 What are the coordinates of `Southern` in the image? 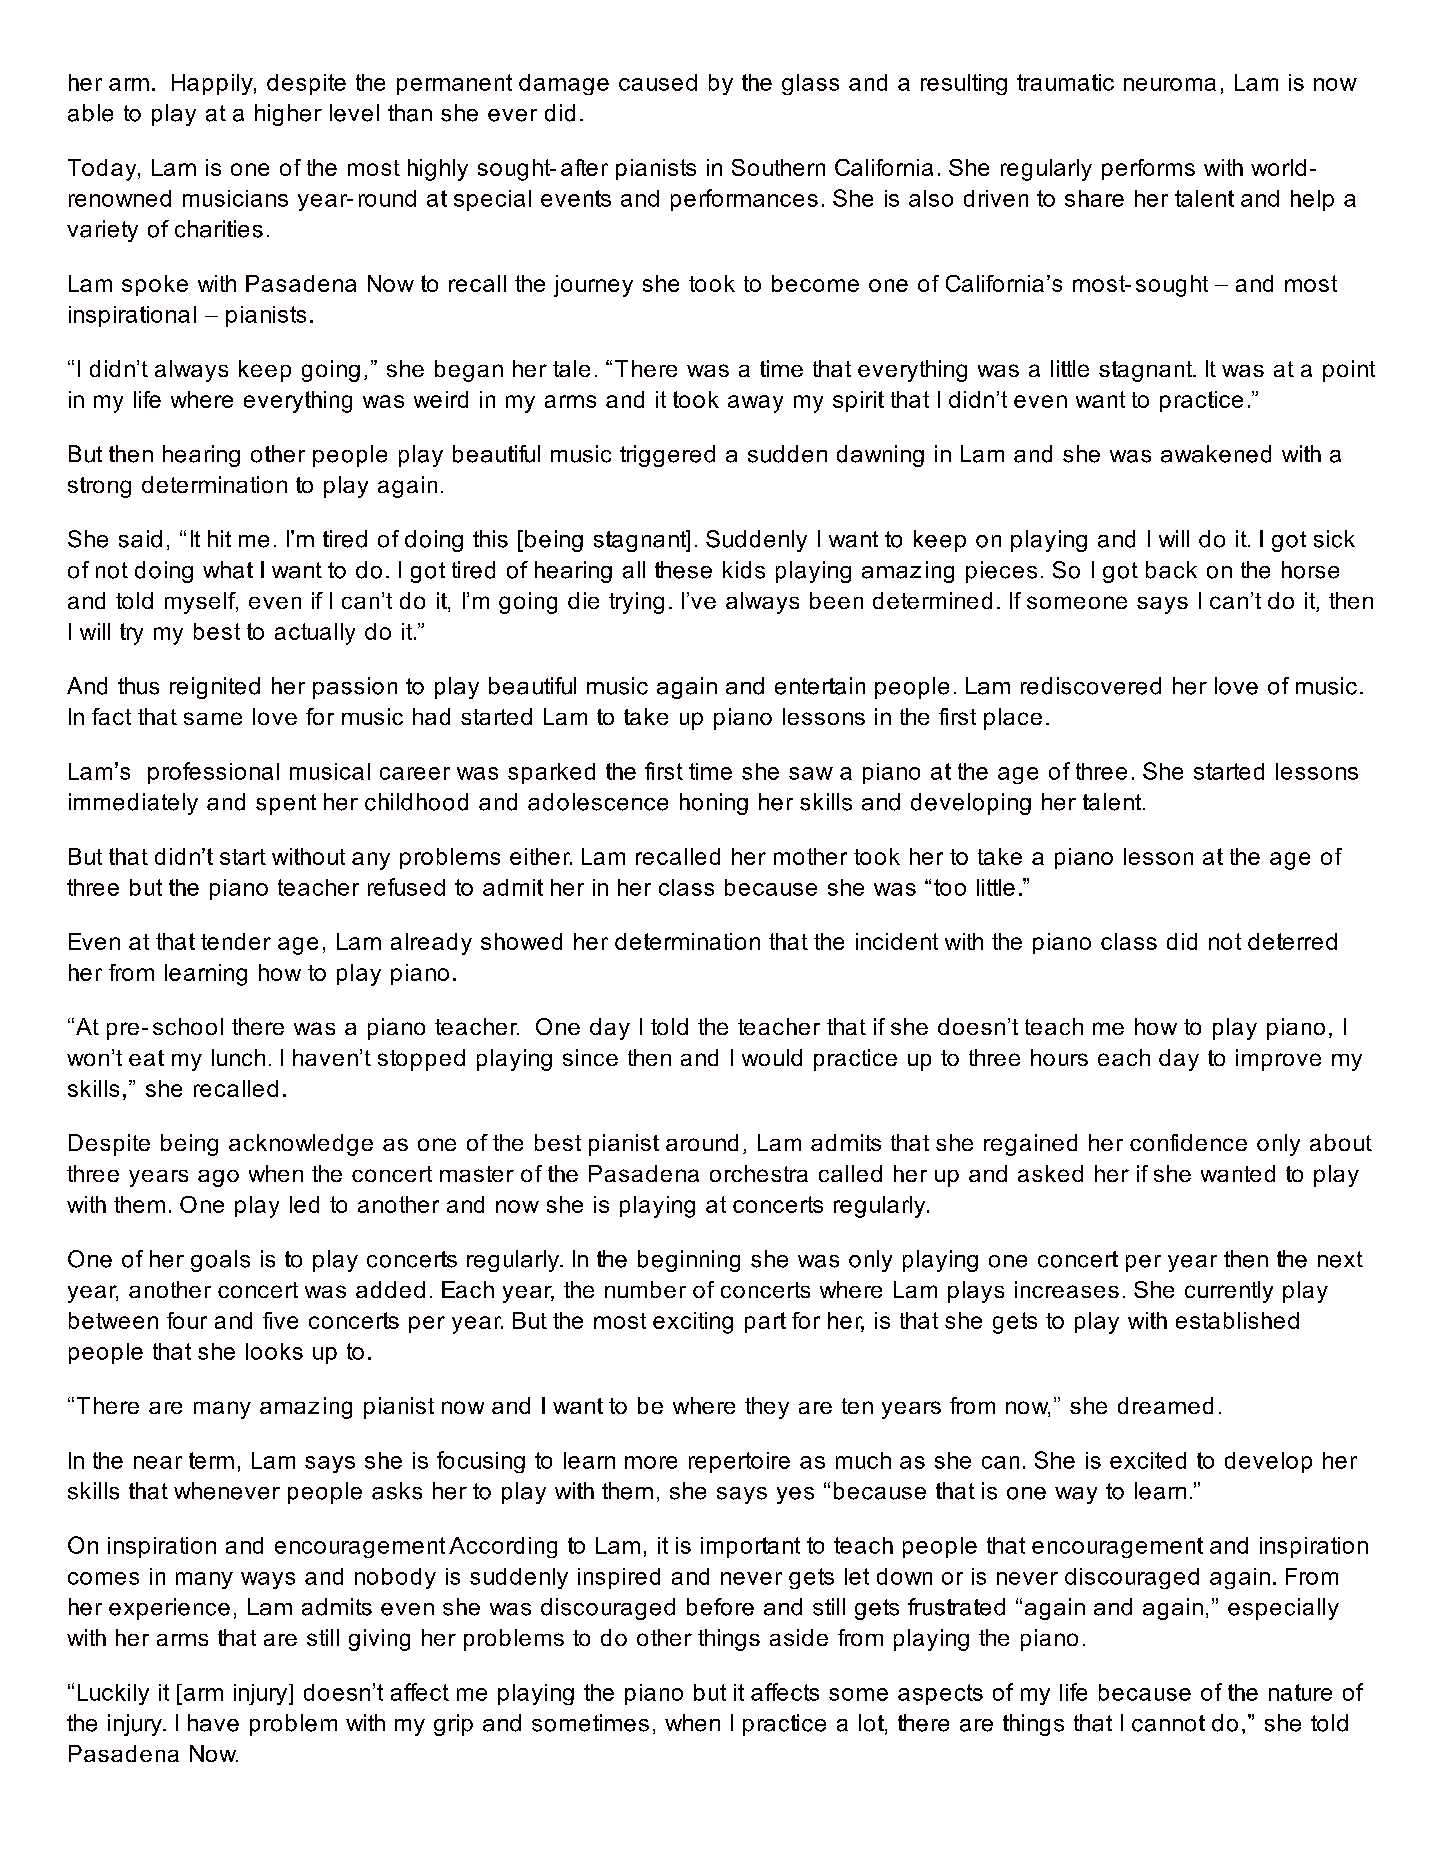 It's located at (778, 167).
